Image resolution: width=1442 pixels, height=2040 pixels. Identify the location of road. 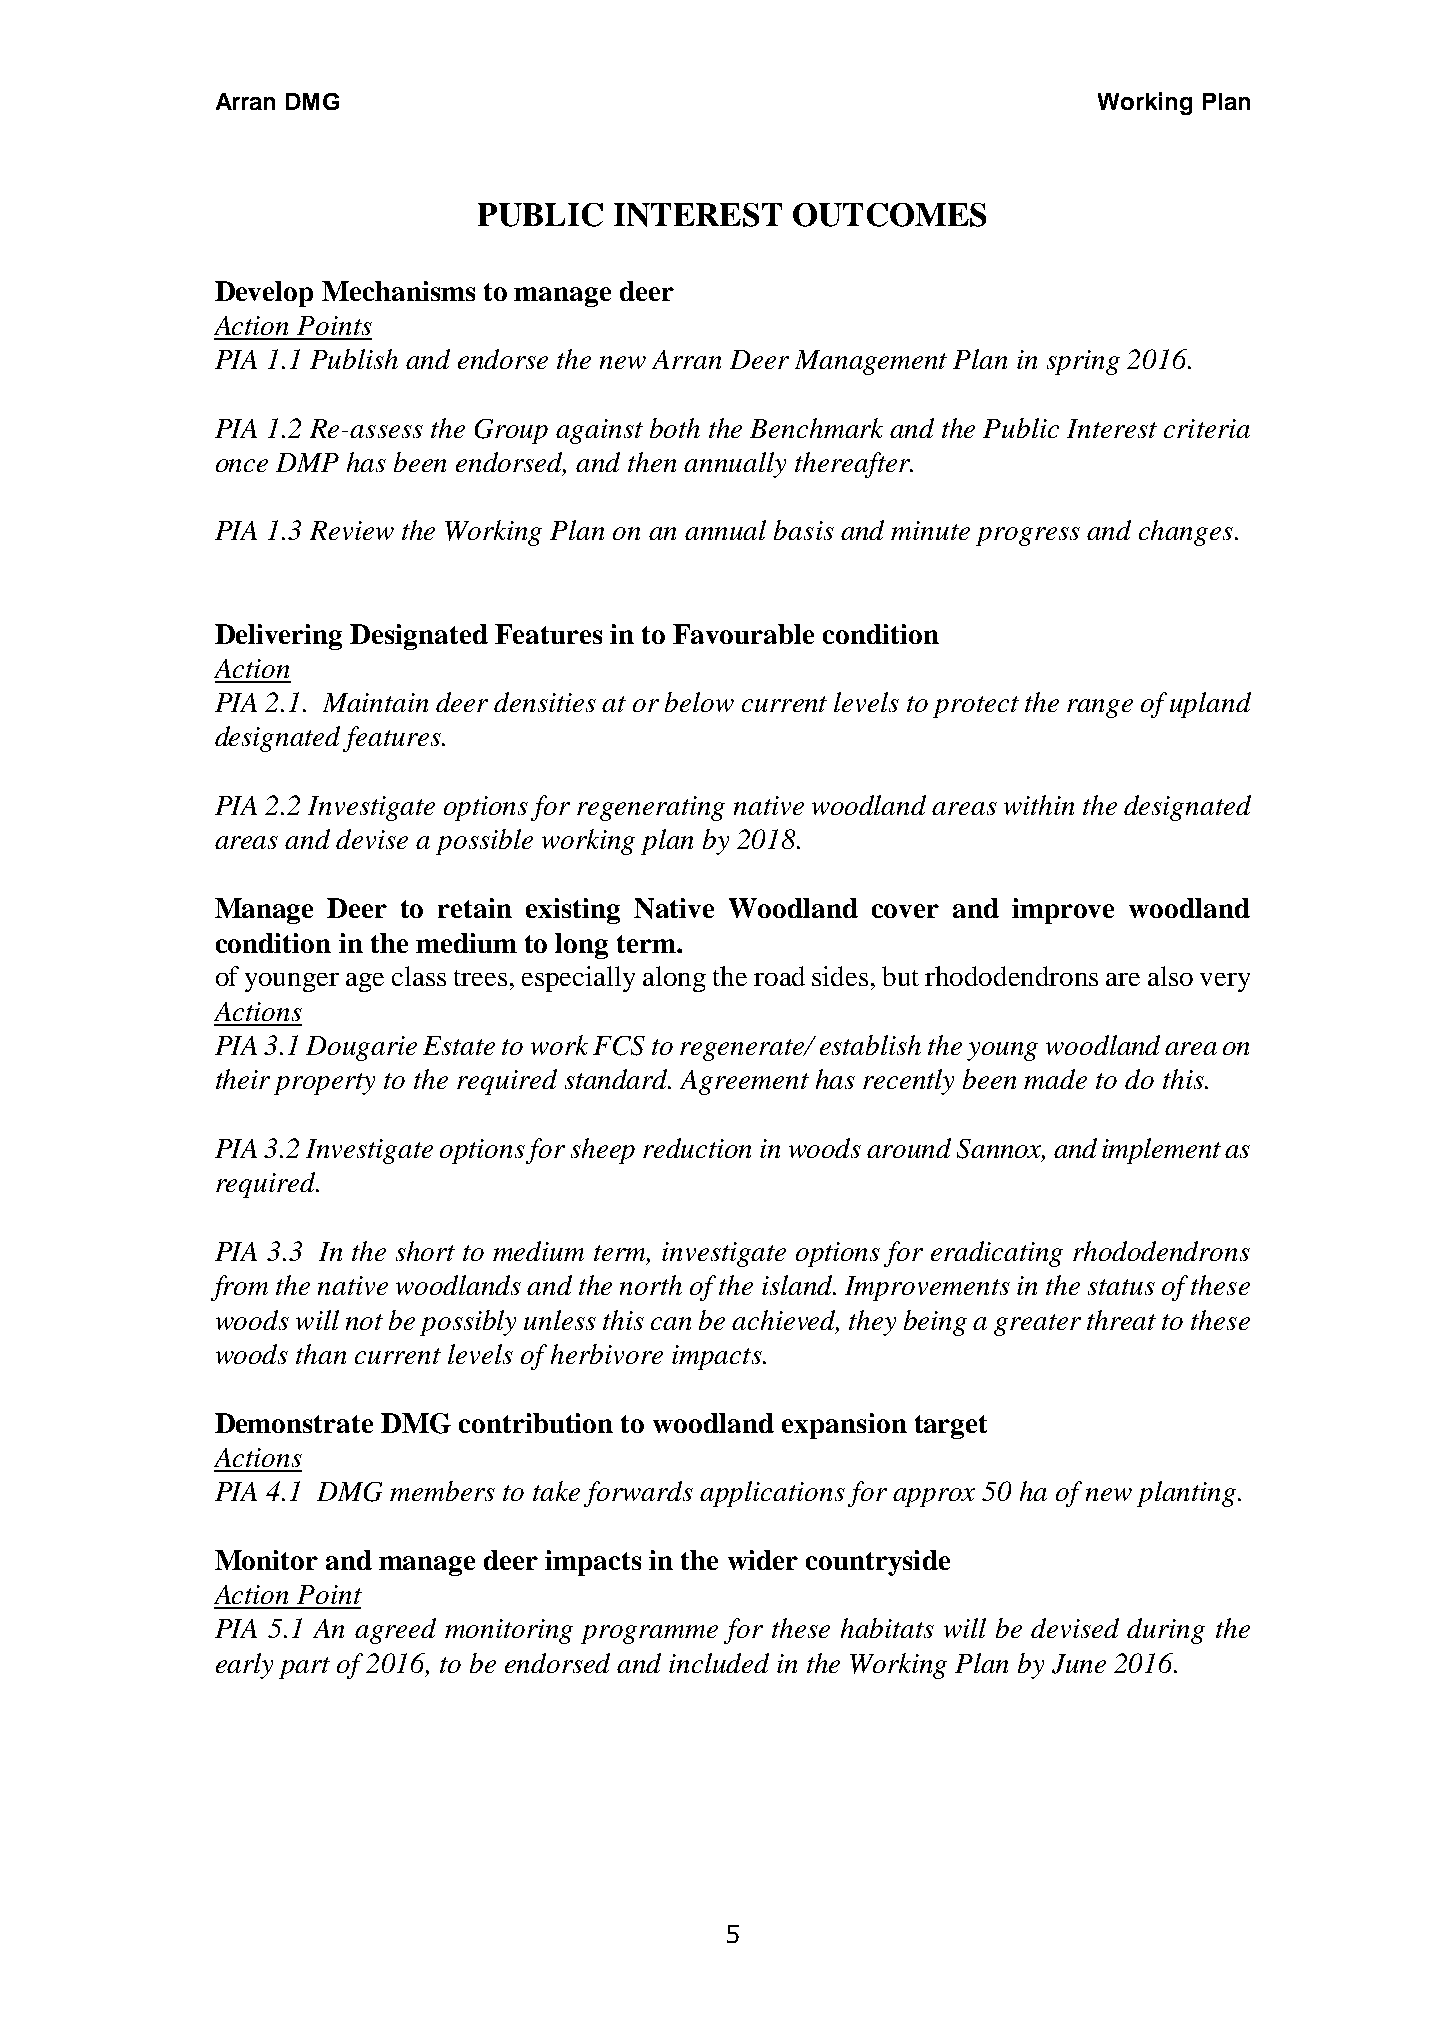
(779, 976).
